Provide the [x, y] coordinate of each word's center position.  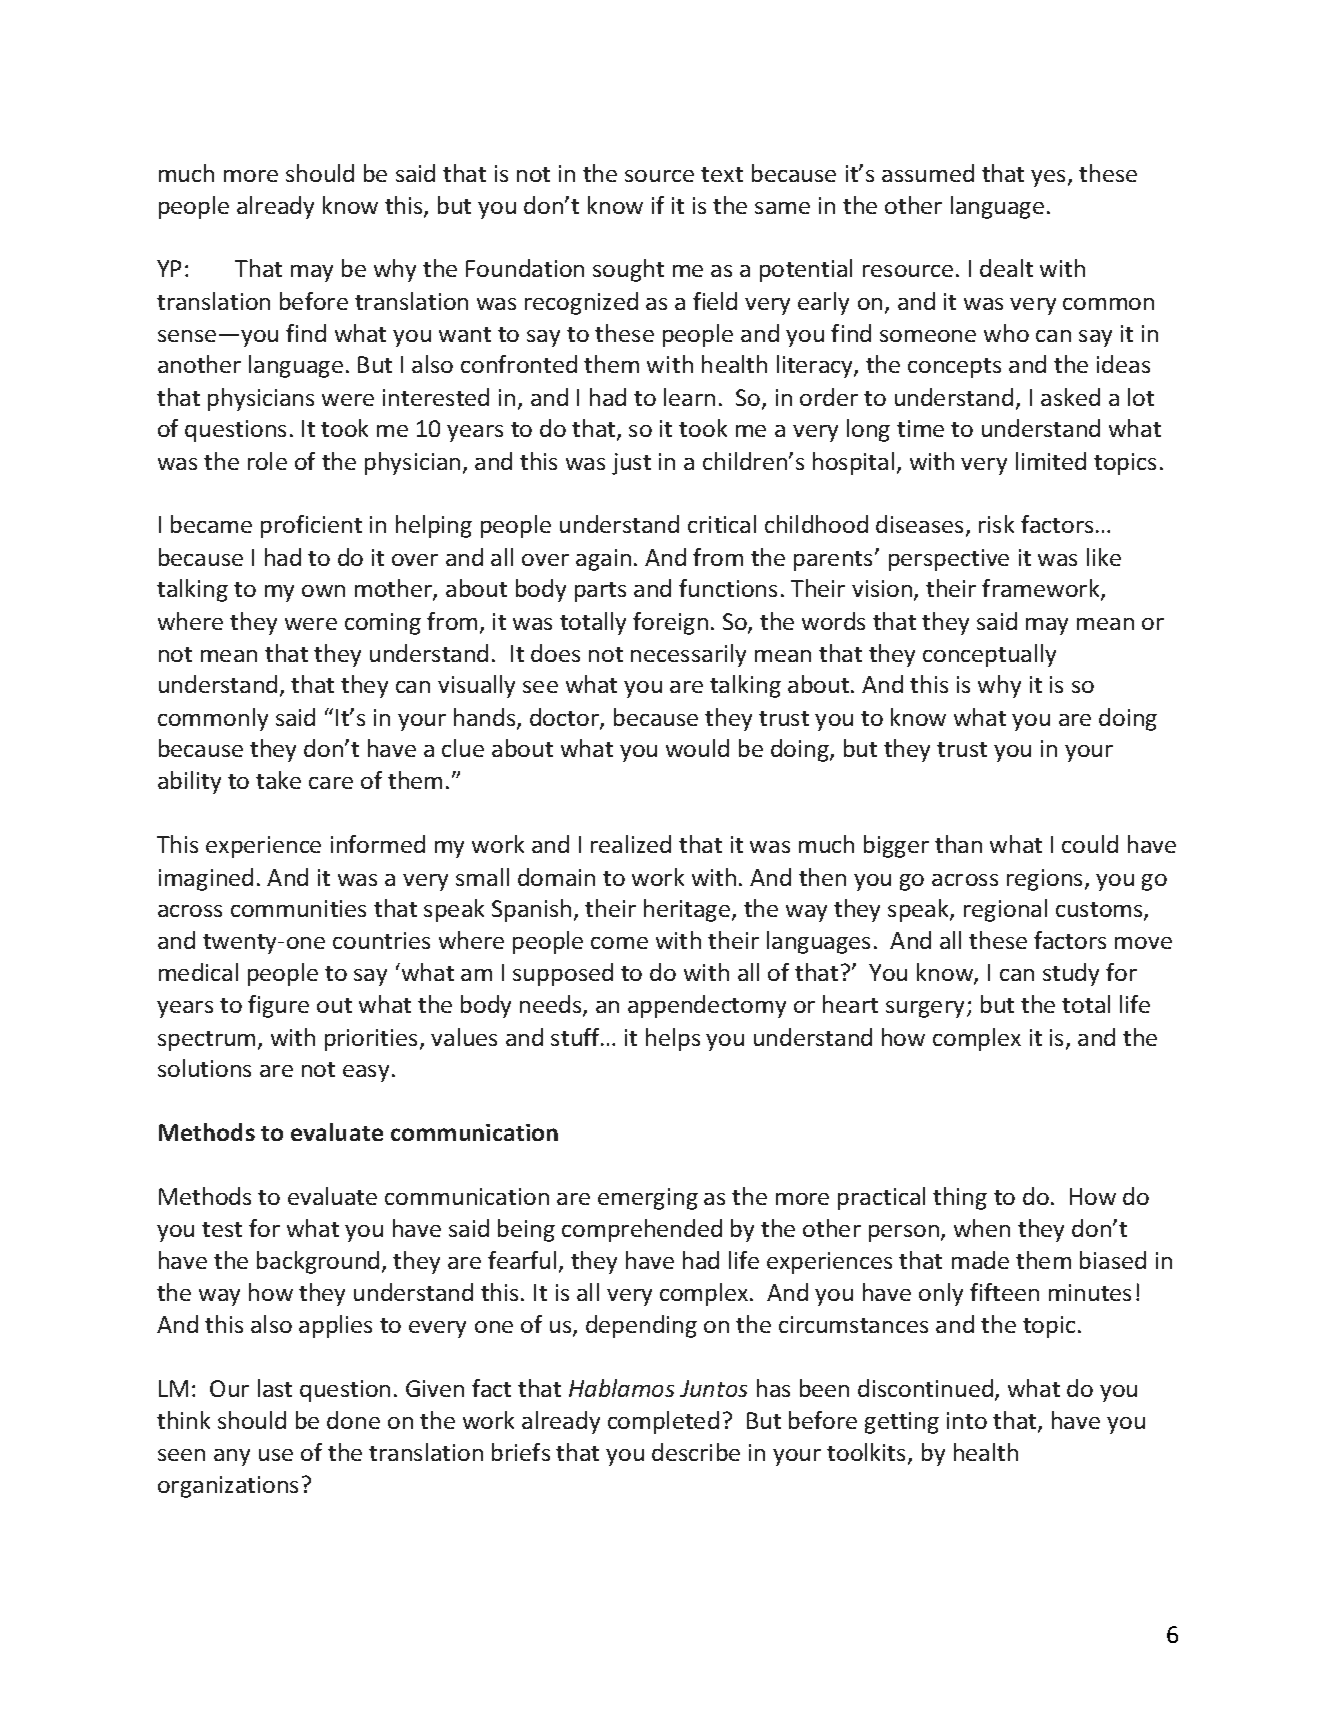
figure [278, 1006]
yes [1048, 178]
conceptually [989, 655]
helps [673, 1039]
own [323, 591]
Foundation [525, 268]
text [722, 174]
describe [696, 1452]
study [1071, 974]
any [232, 1457]
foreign [670, 623]
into [967, 1420]
